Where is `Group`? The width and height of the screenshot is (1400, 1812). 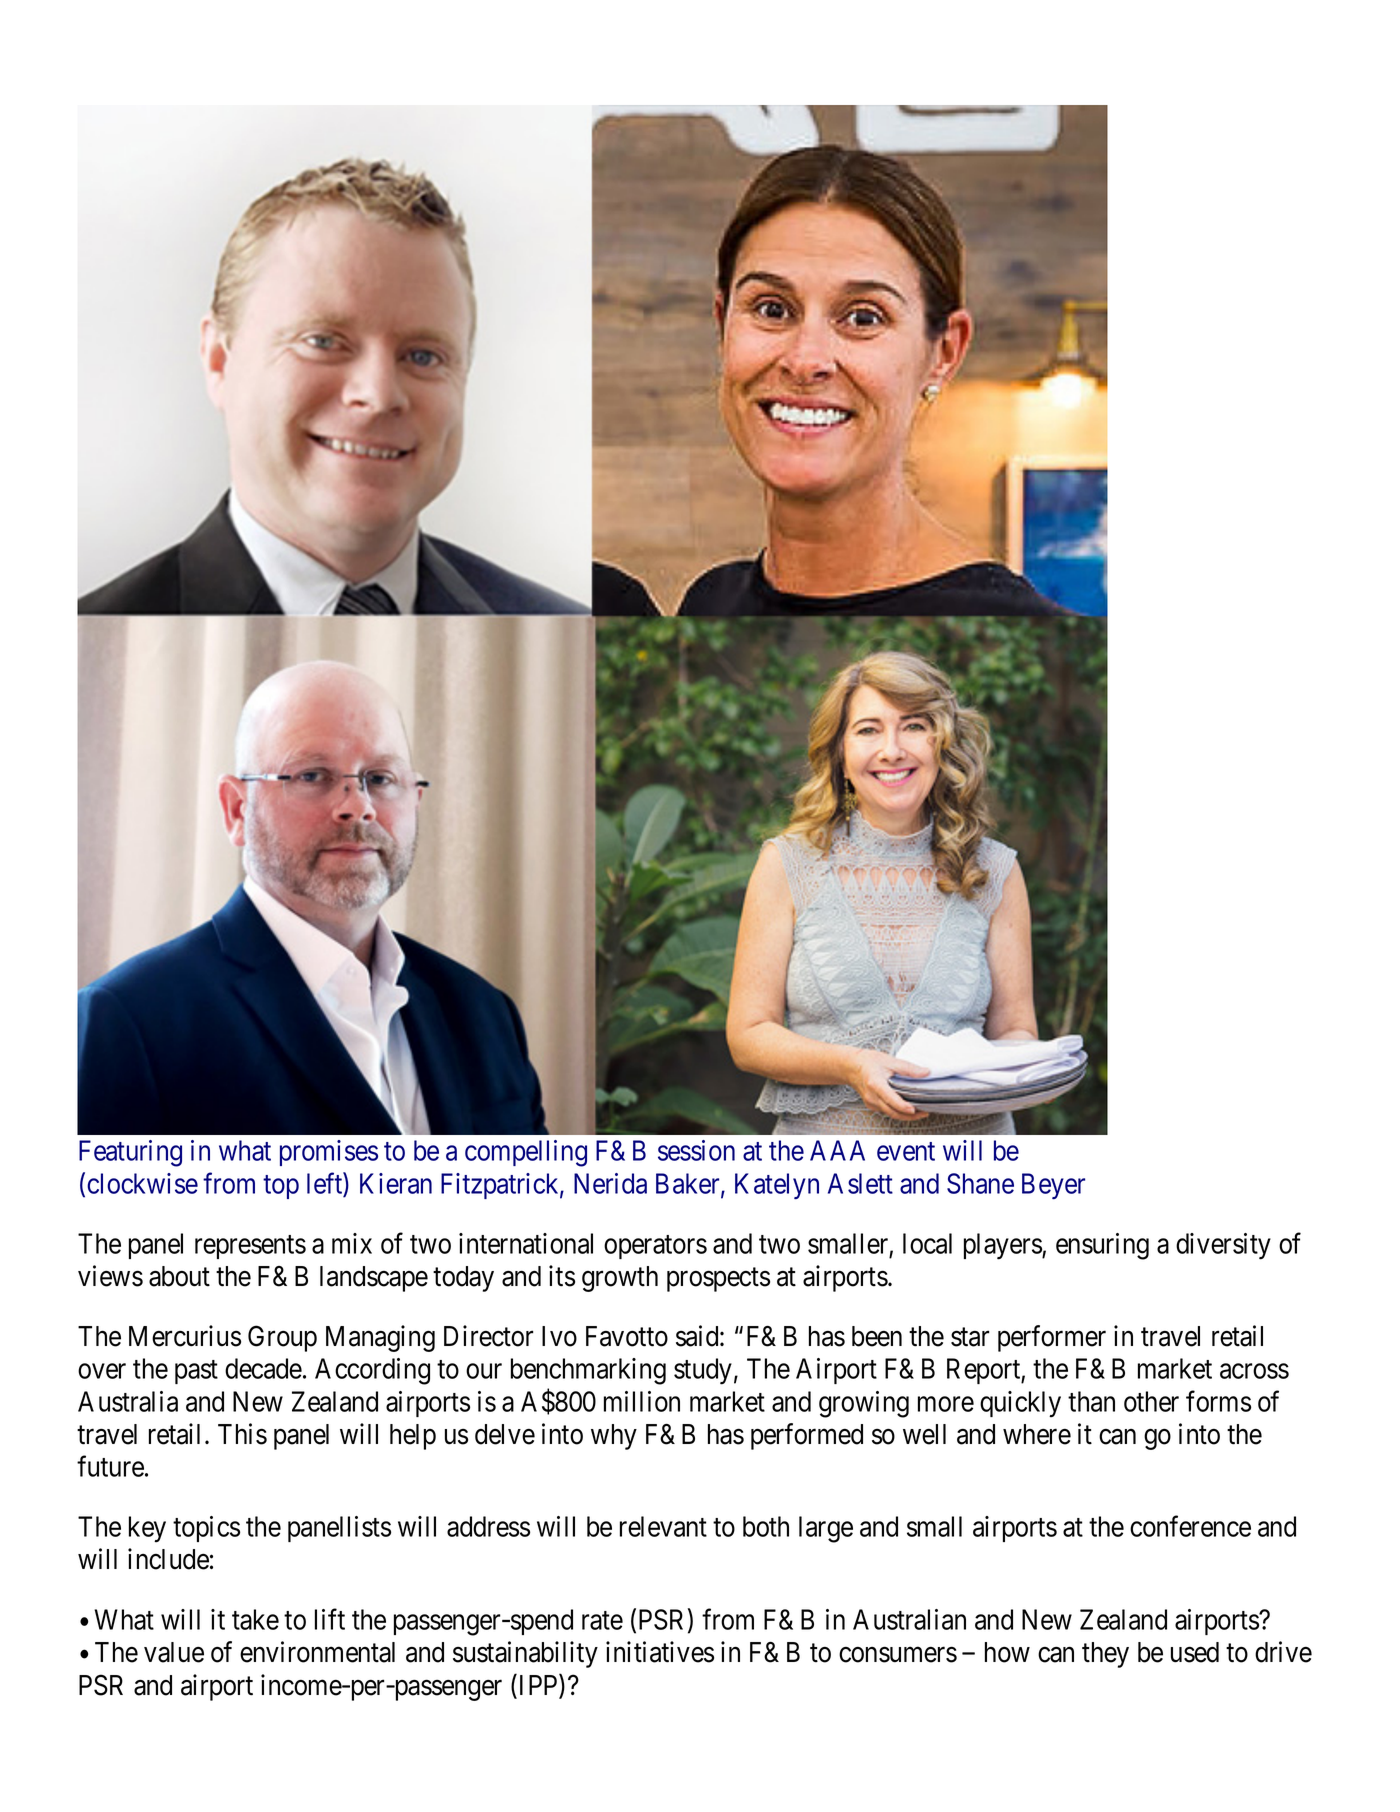
Group is located at coordinates (282, 1338).
